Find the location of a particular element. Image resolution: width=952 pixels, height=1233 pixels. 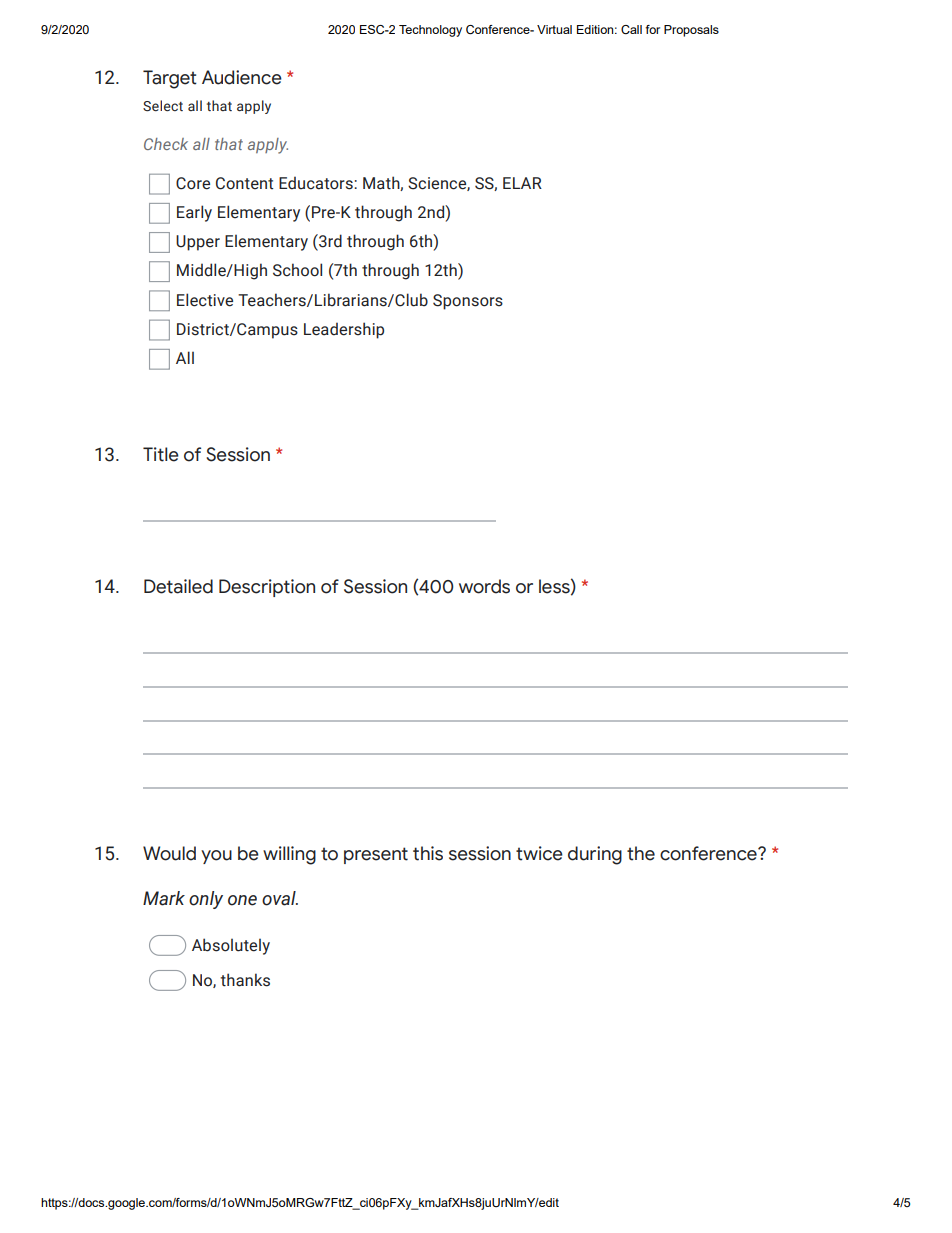

Leadership is located at coordinates (344, 330).
